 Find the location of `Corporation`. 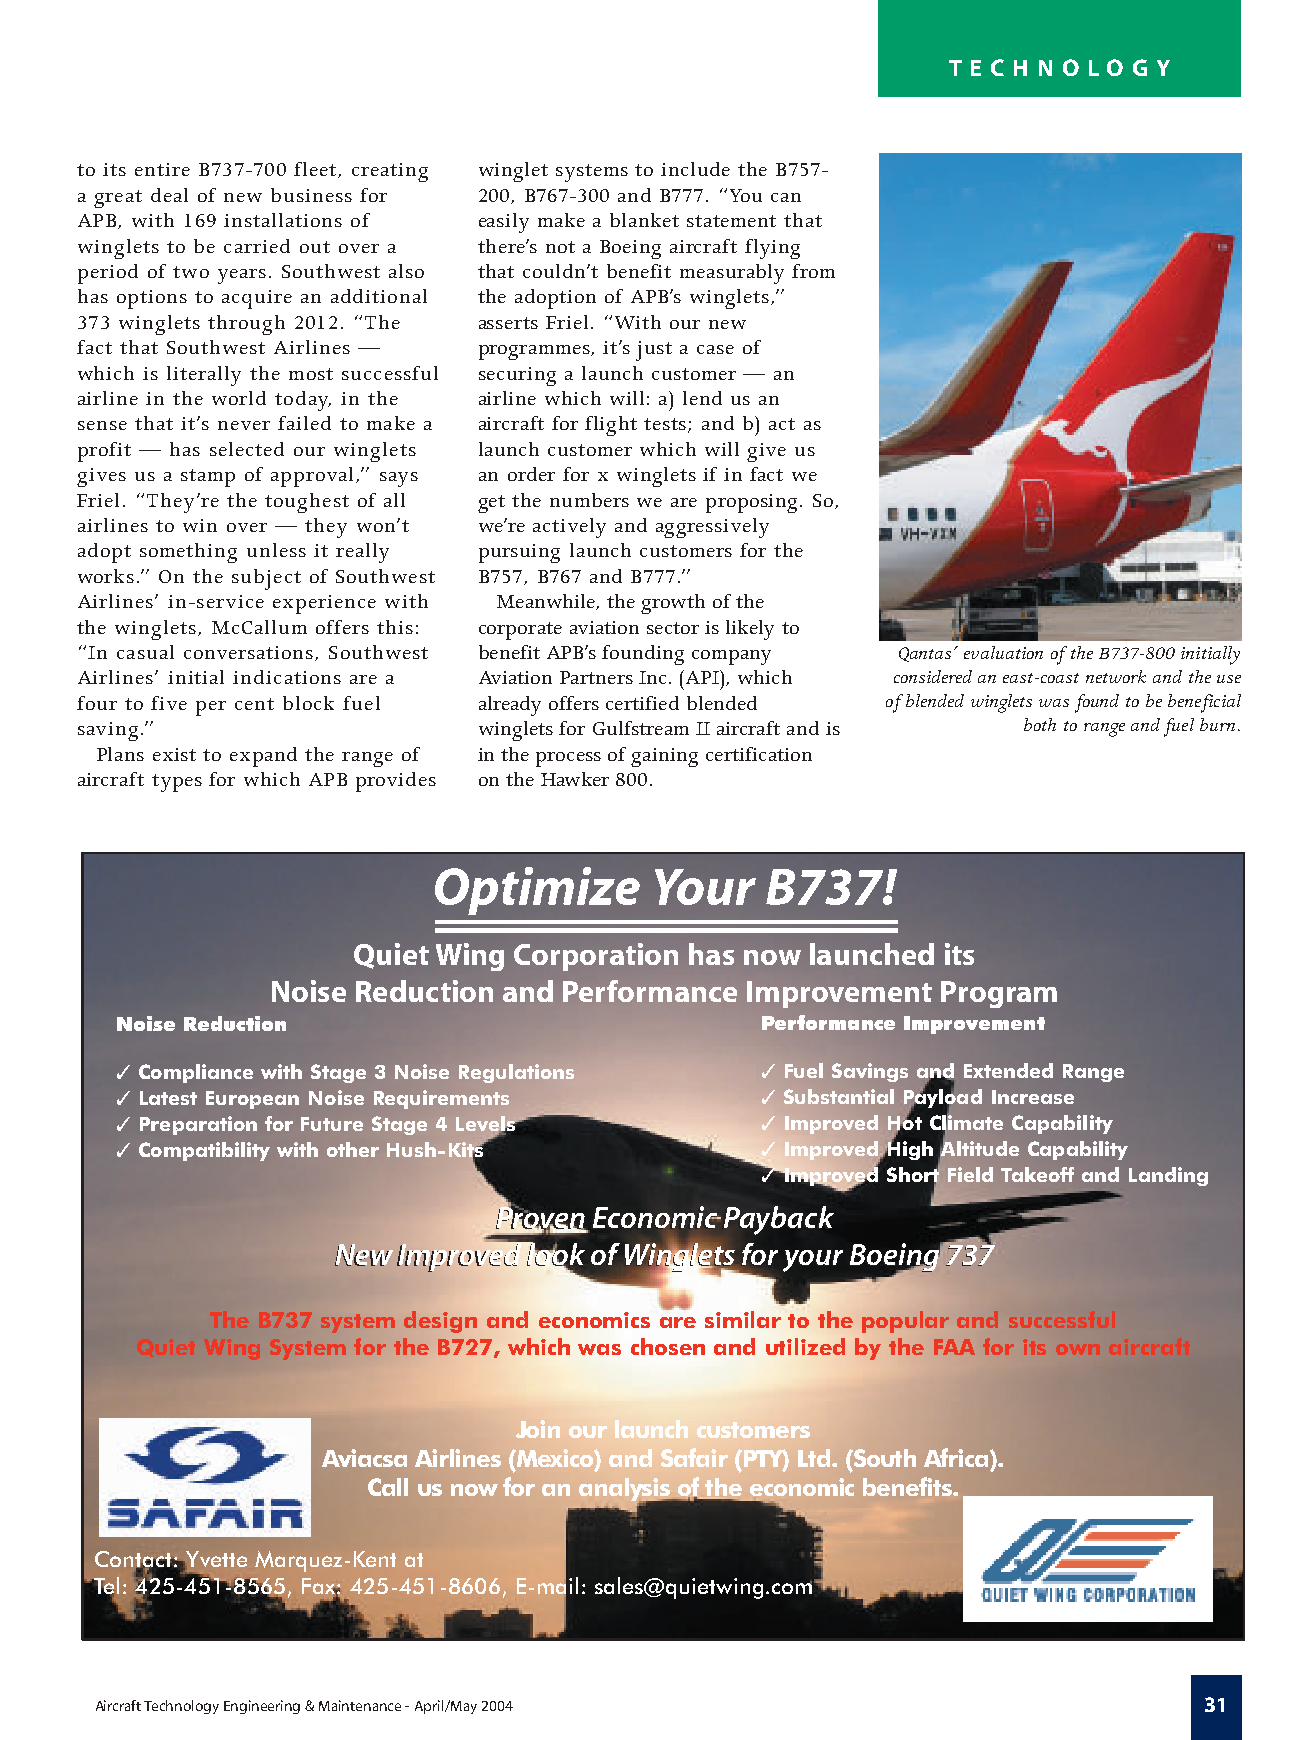

Corporation is located at coordinates (596, 957).
